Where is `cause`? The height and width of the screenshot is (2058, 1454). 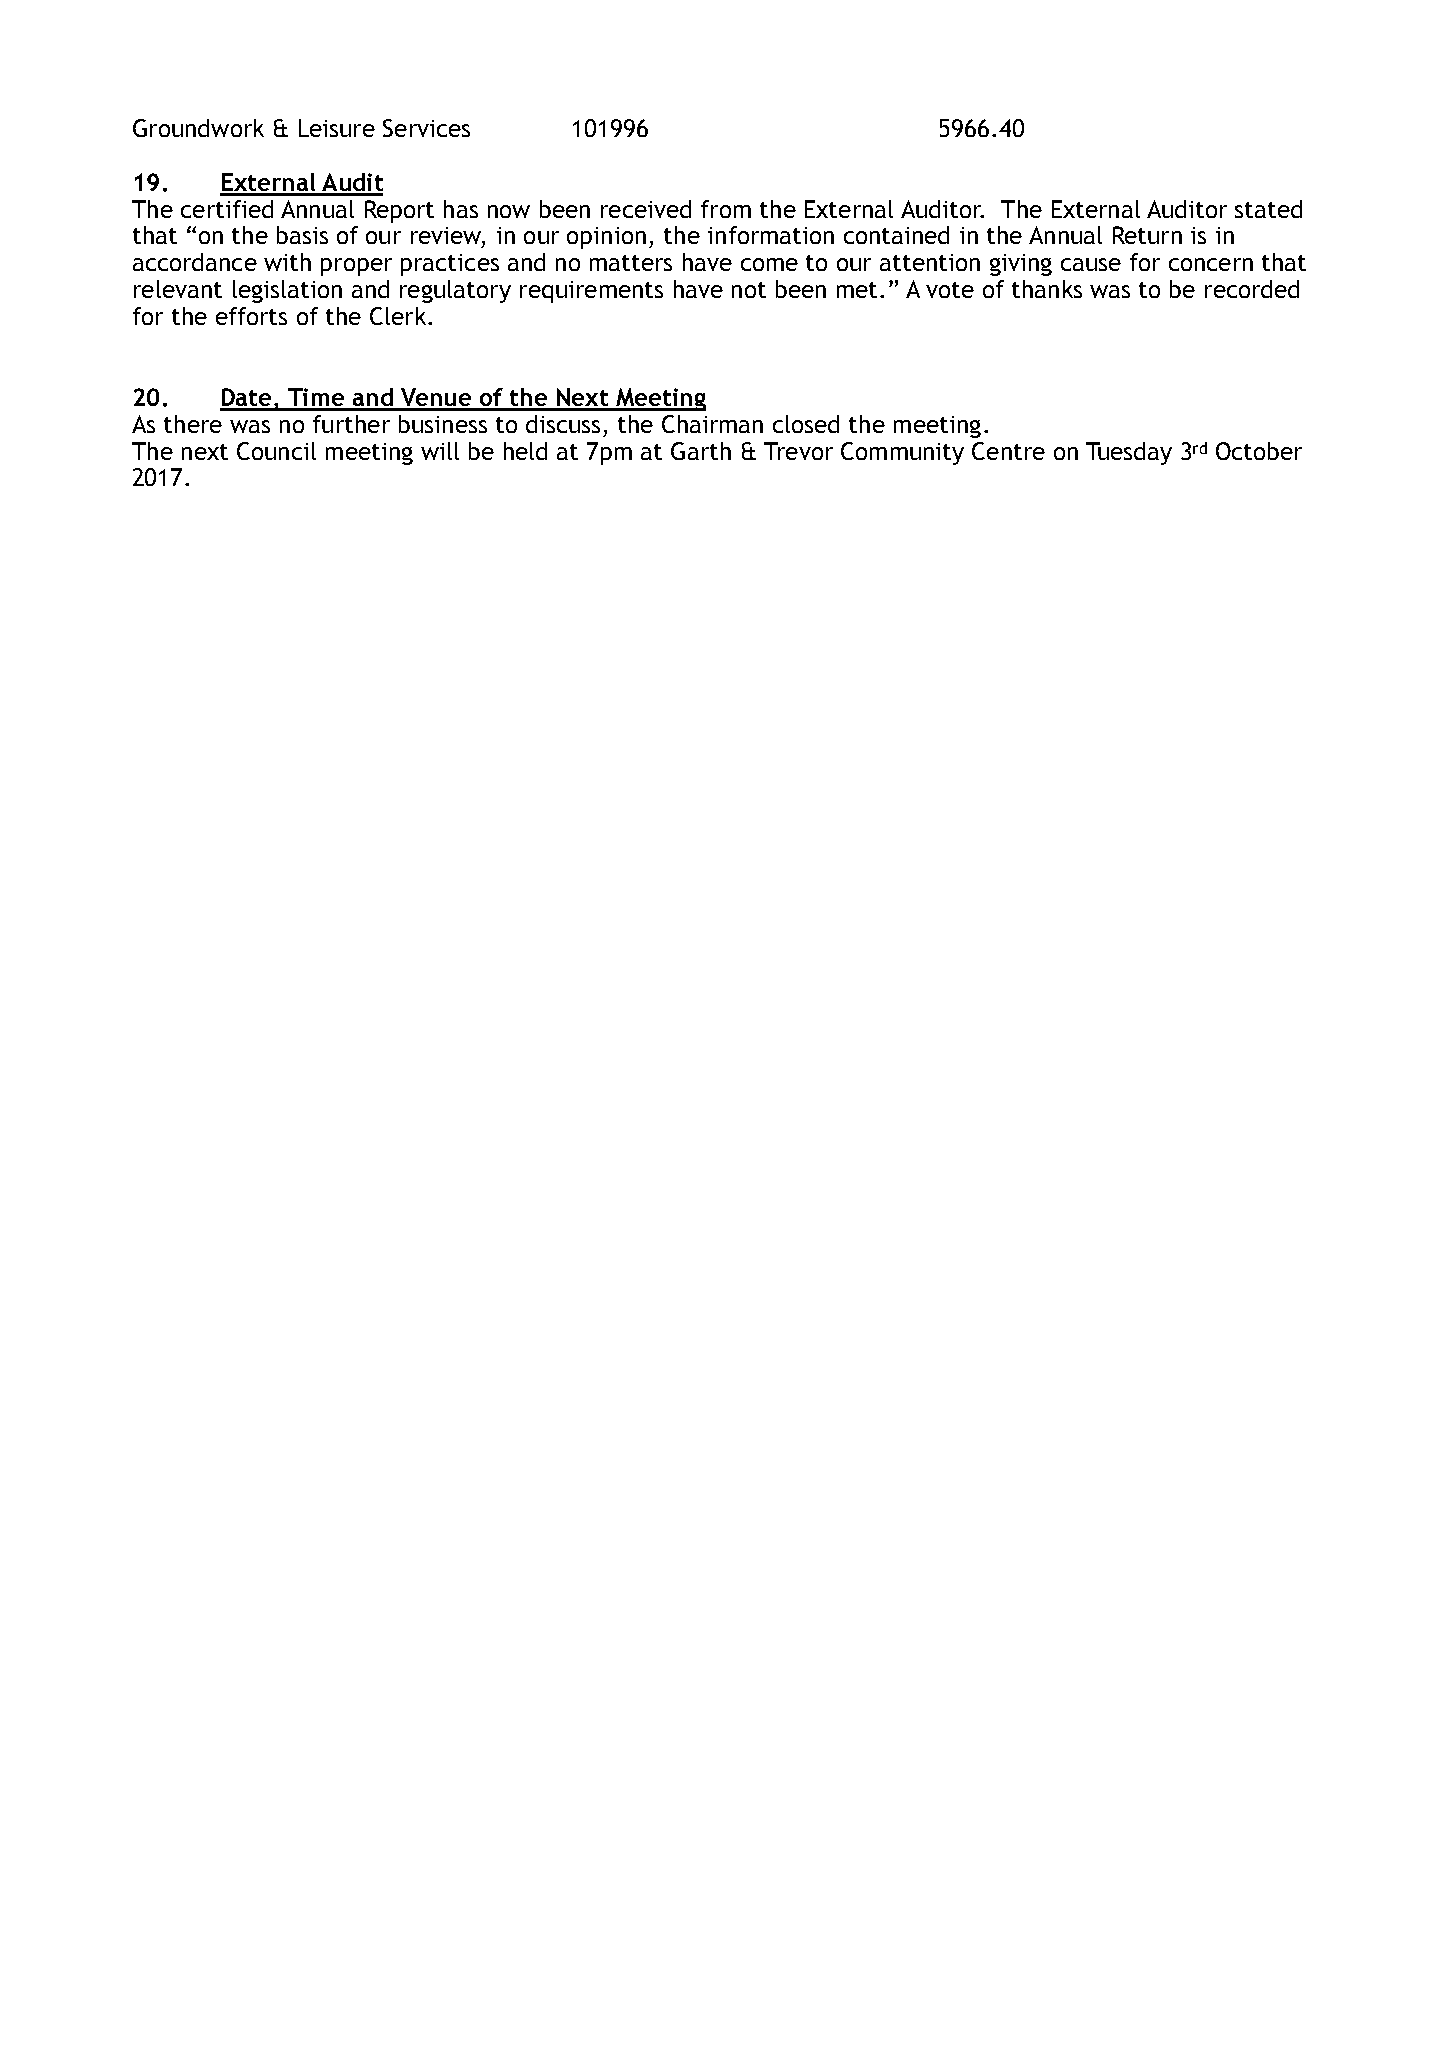
cause is located at coordinates (1091, 264).
